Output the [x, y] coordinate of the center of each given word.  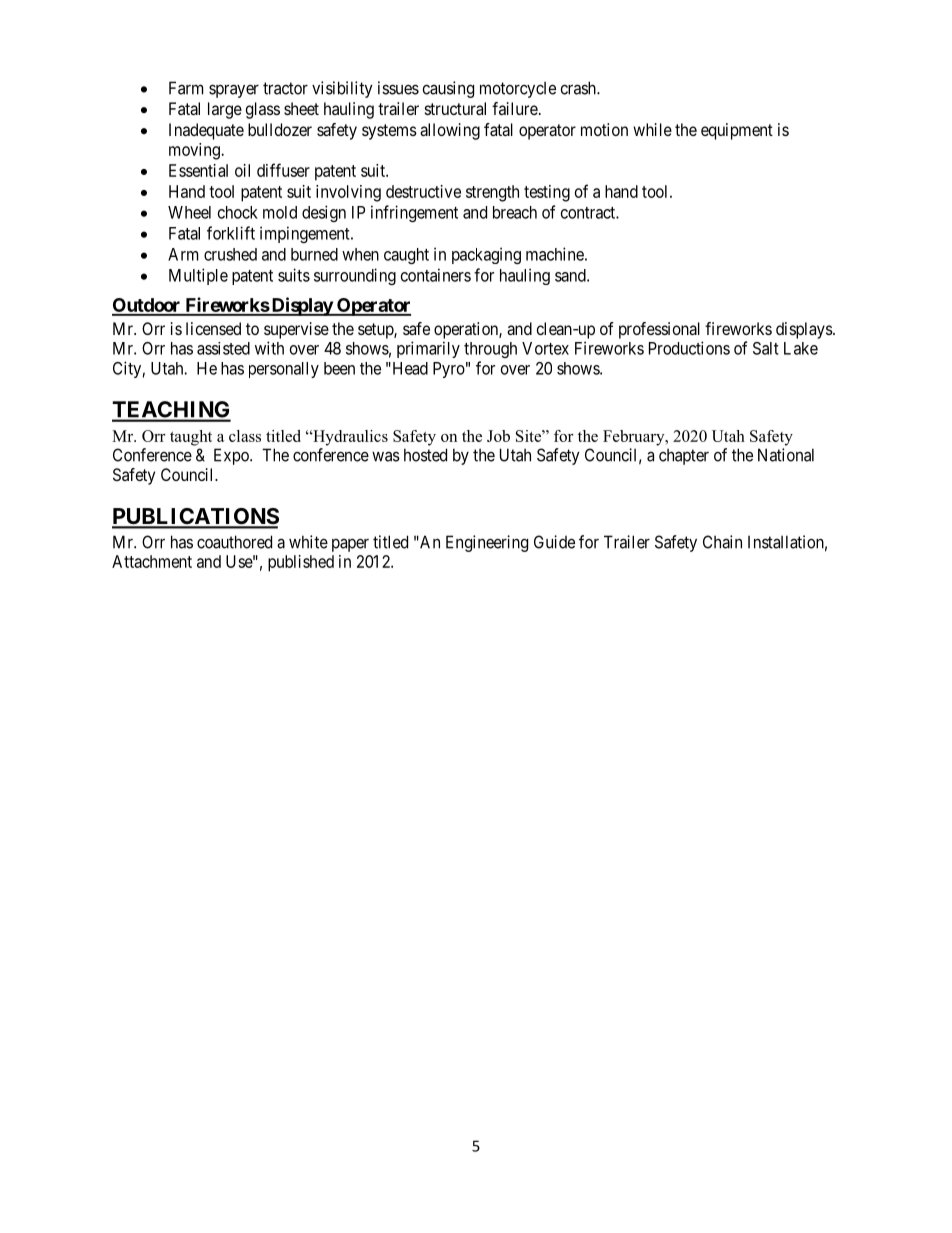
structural [455, 108]
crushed [230, 254]
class [245, 436]
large [225, 110]
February [635, 438]
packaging [486, 255]
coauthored [234, 542]
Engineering [487, 543]
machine [555, 254]
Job [498, 436]
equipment [737, 131]
